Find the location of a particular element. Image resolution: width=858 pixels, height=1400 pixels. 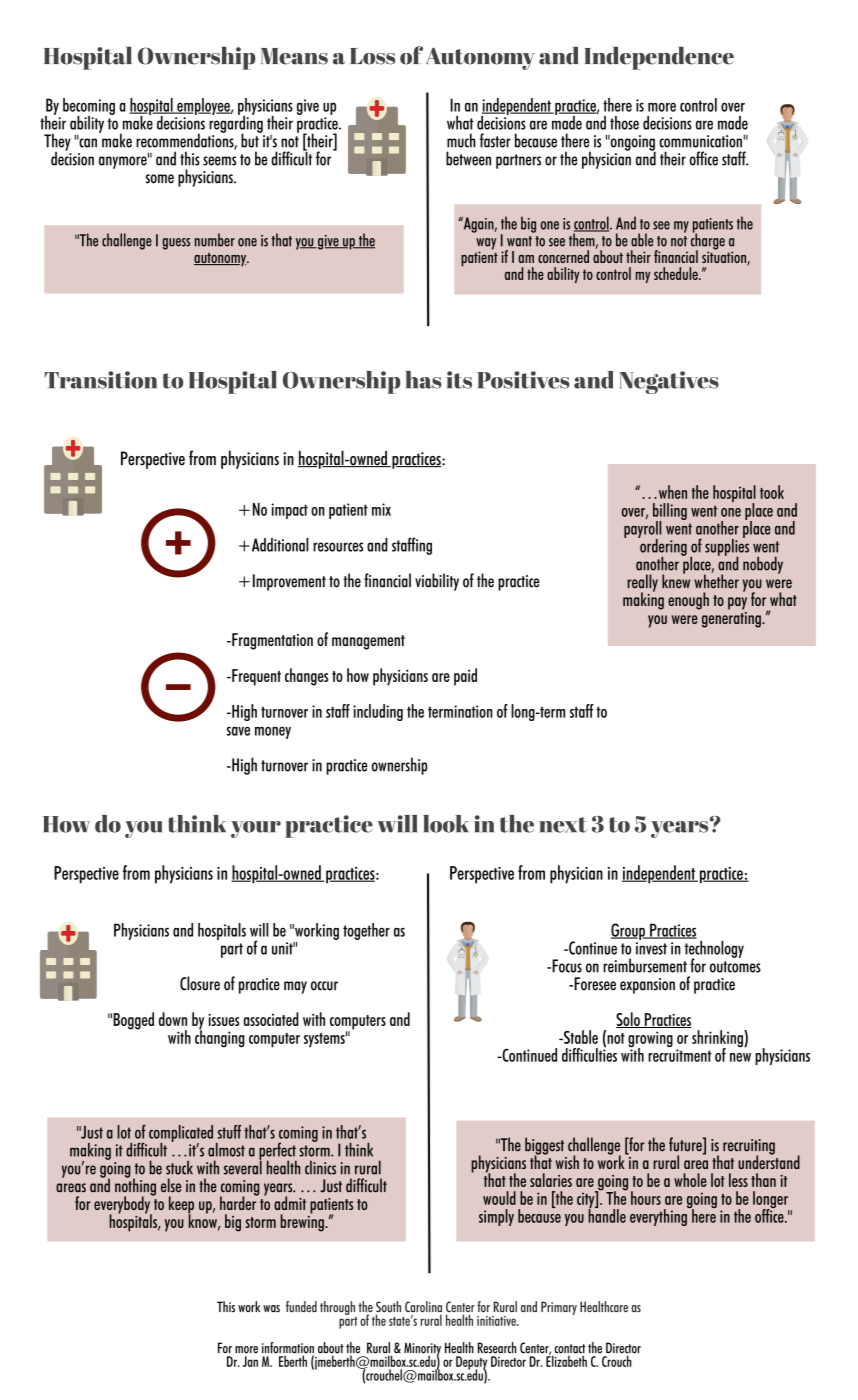

save is located at coordinates (238, 731).
